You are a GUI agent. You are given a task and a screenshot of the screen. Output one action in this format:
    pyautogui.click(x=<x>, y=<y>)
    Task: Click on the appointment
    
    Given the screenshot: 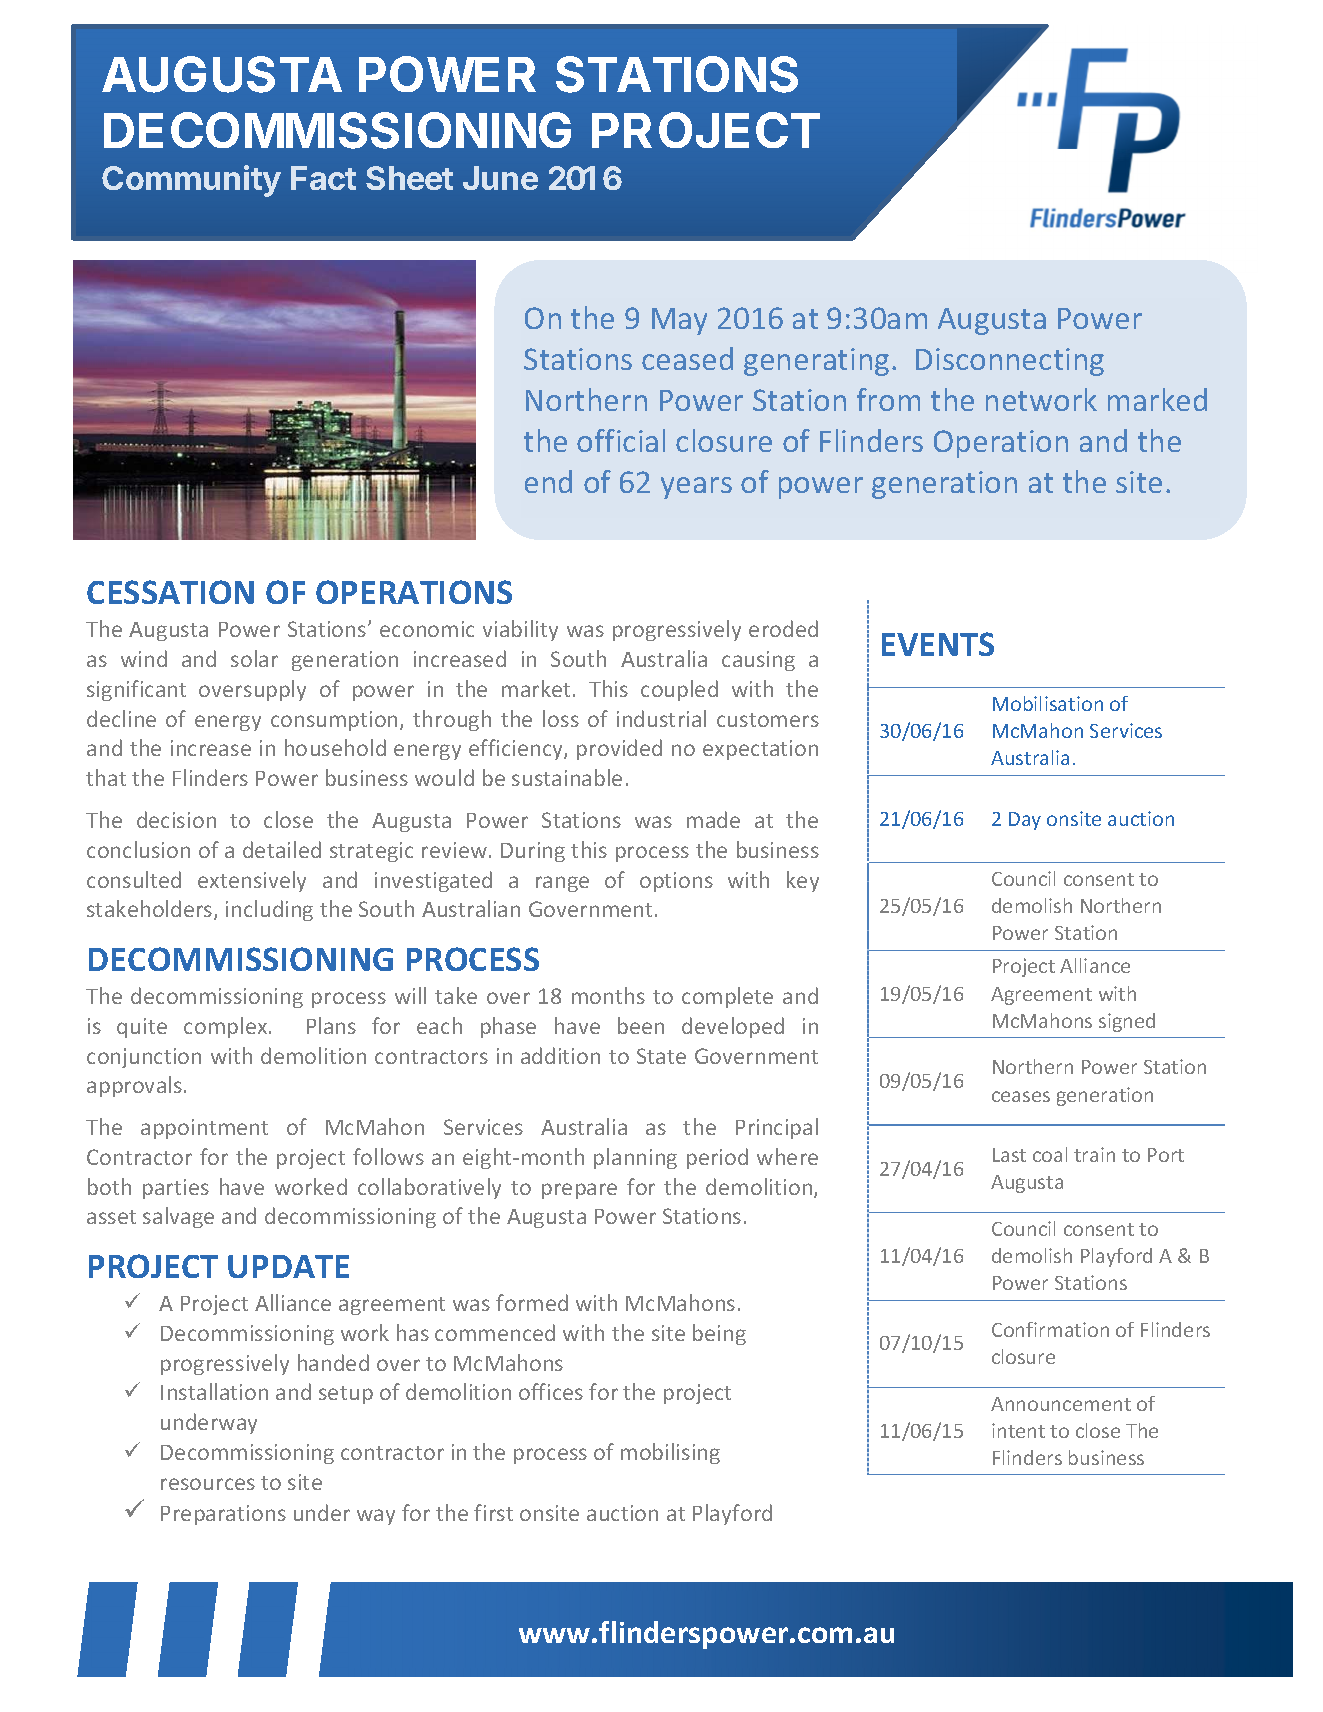 What is the action you would take?
    pyautogui.click(x=204, y=1129)
